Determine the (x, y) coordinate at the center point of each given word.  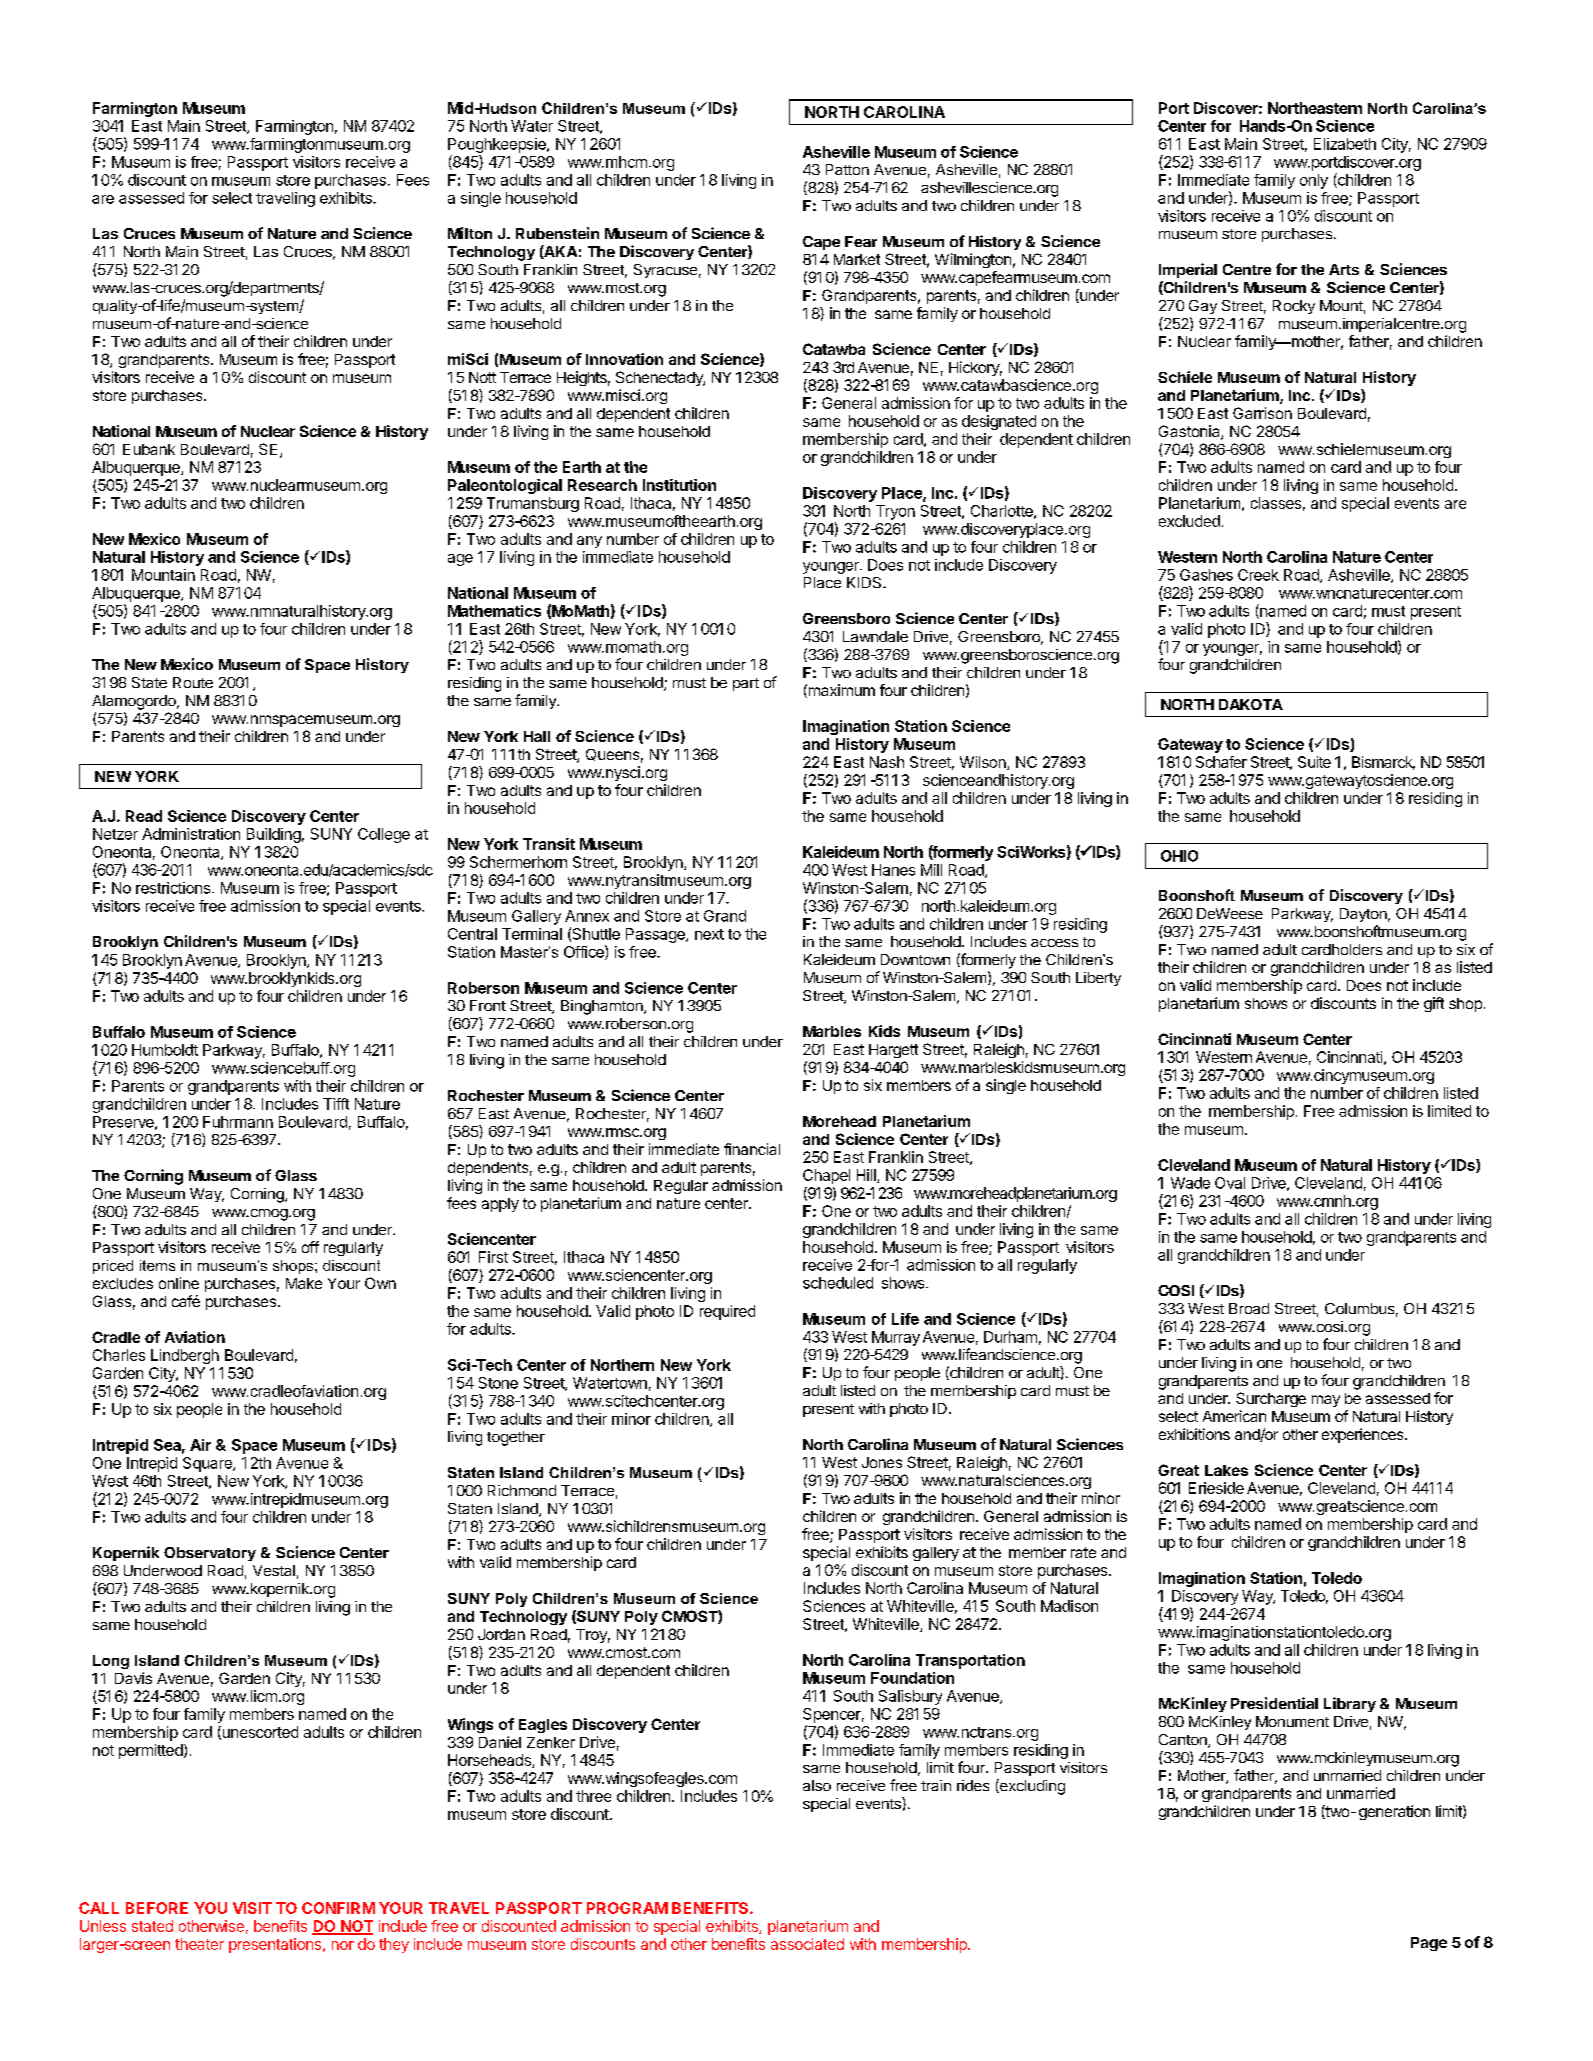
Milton (470, 233)
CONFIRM (338, 1908)
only (1314, 181)
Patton (847, 169)
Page (1429, 1944)
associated (807, 1944)
